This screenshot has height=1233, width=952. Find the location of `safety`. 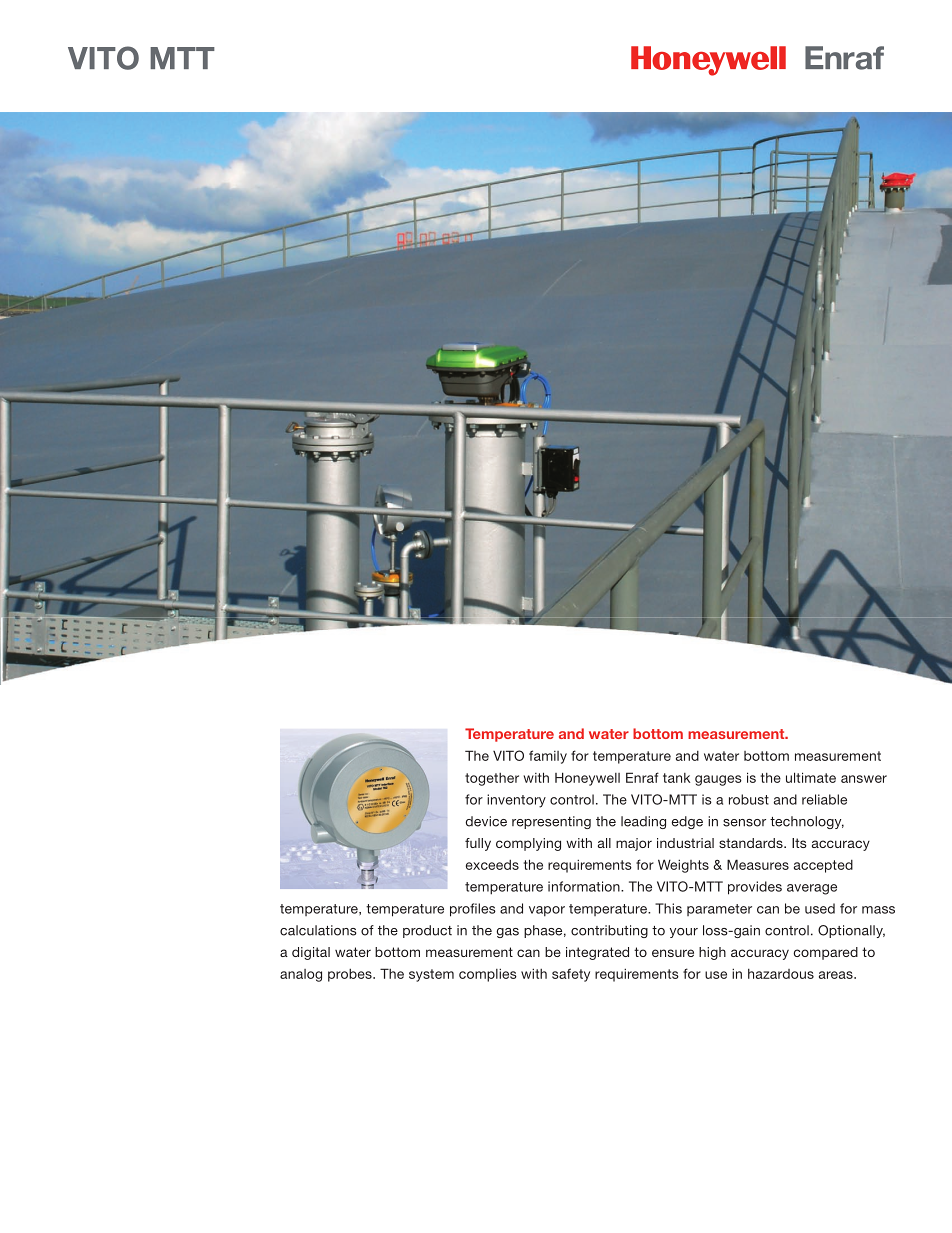

safety is located at coordinates (571, 975).
